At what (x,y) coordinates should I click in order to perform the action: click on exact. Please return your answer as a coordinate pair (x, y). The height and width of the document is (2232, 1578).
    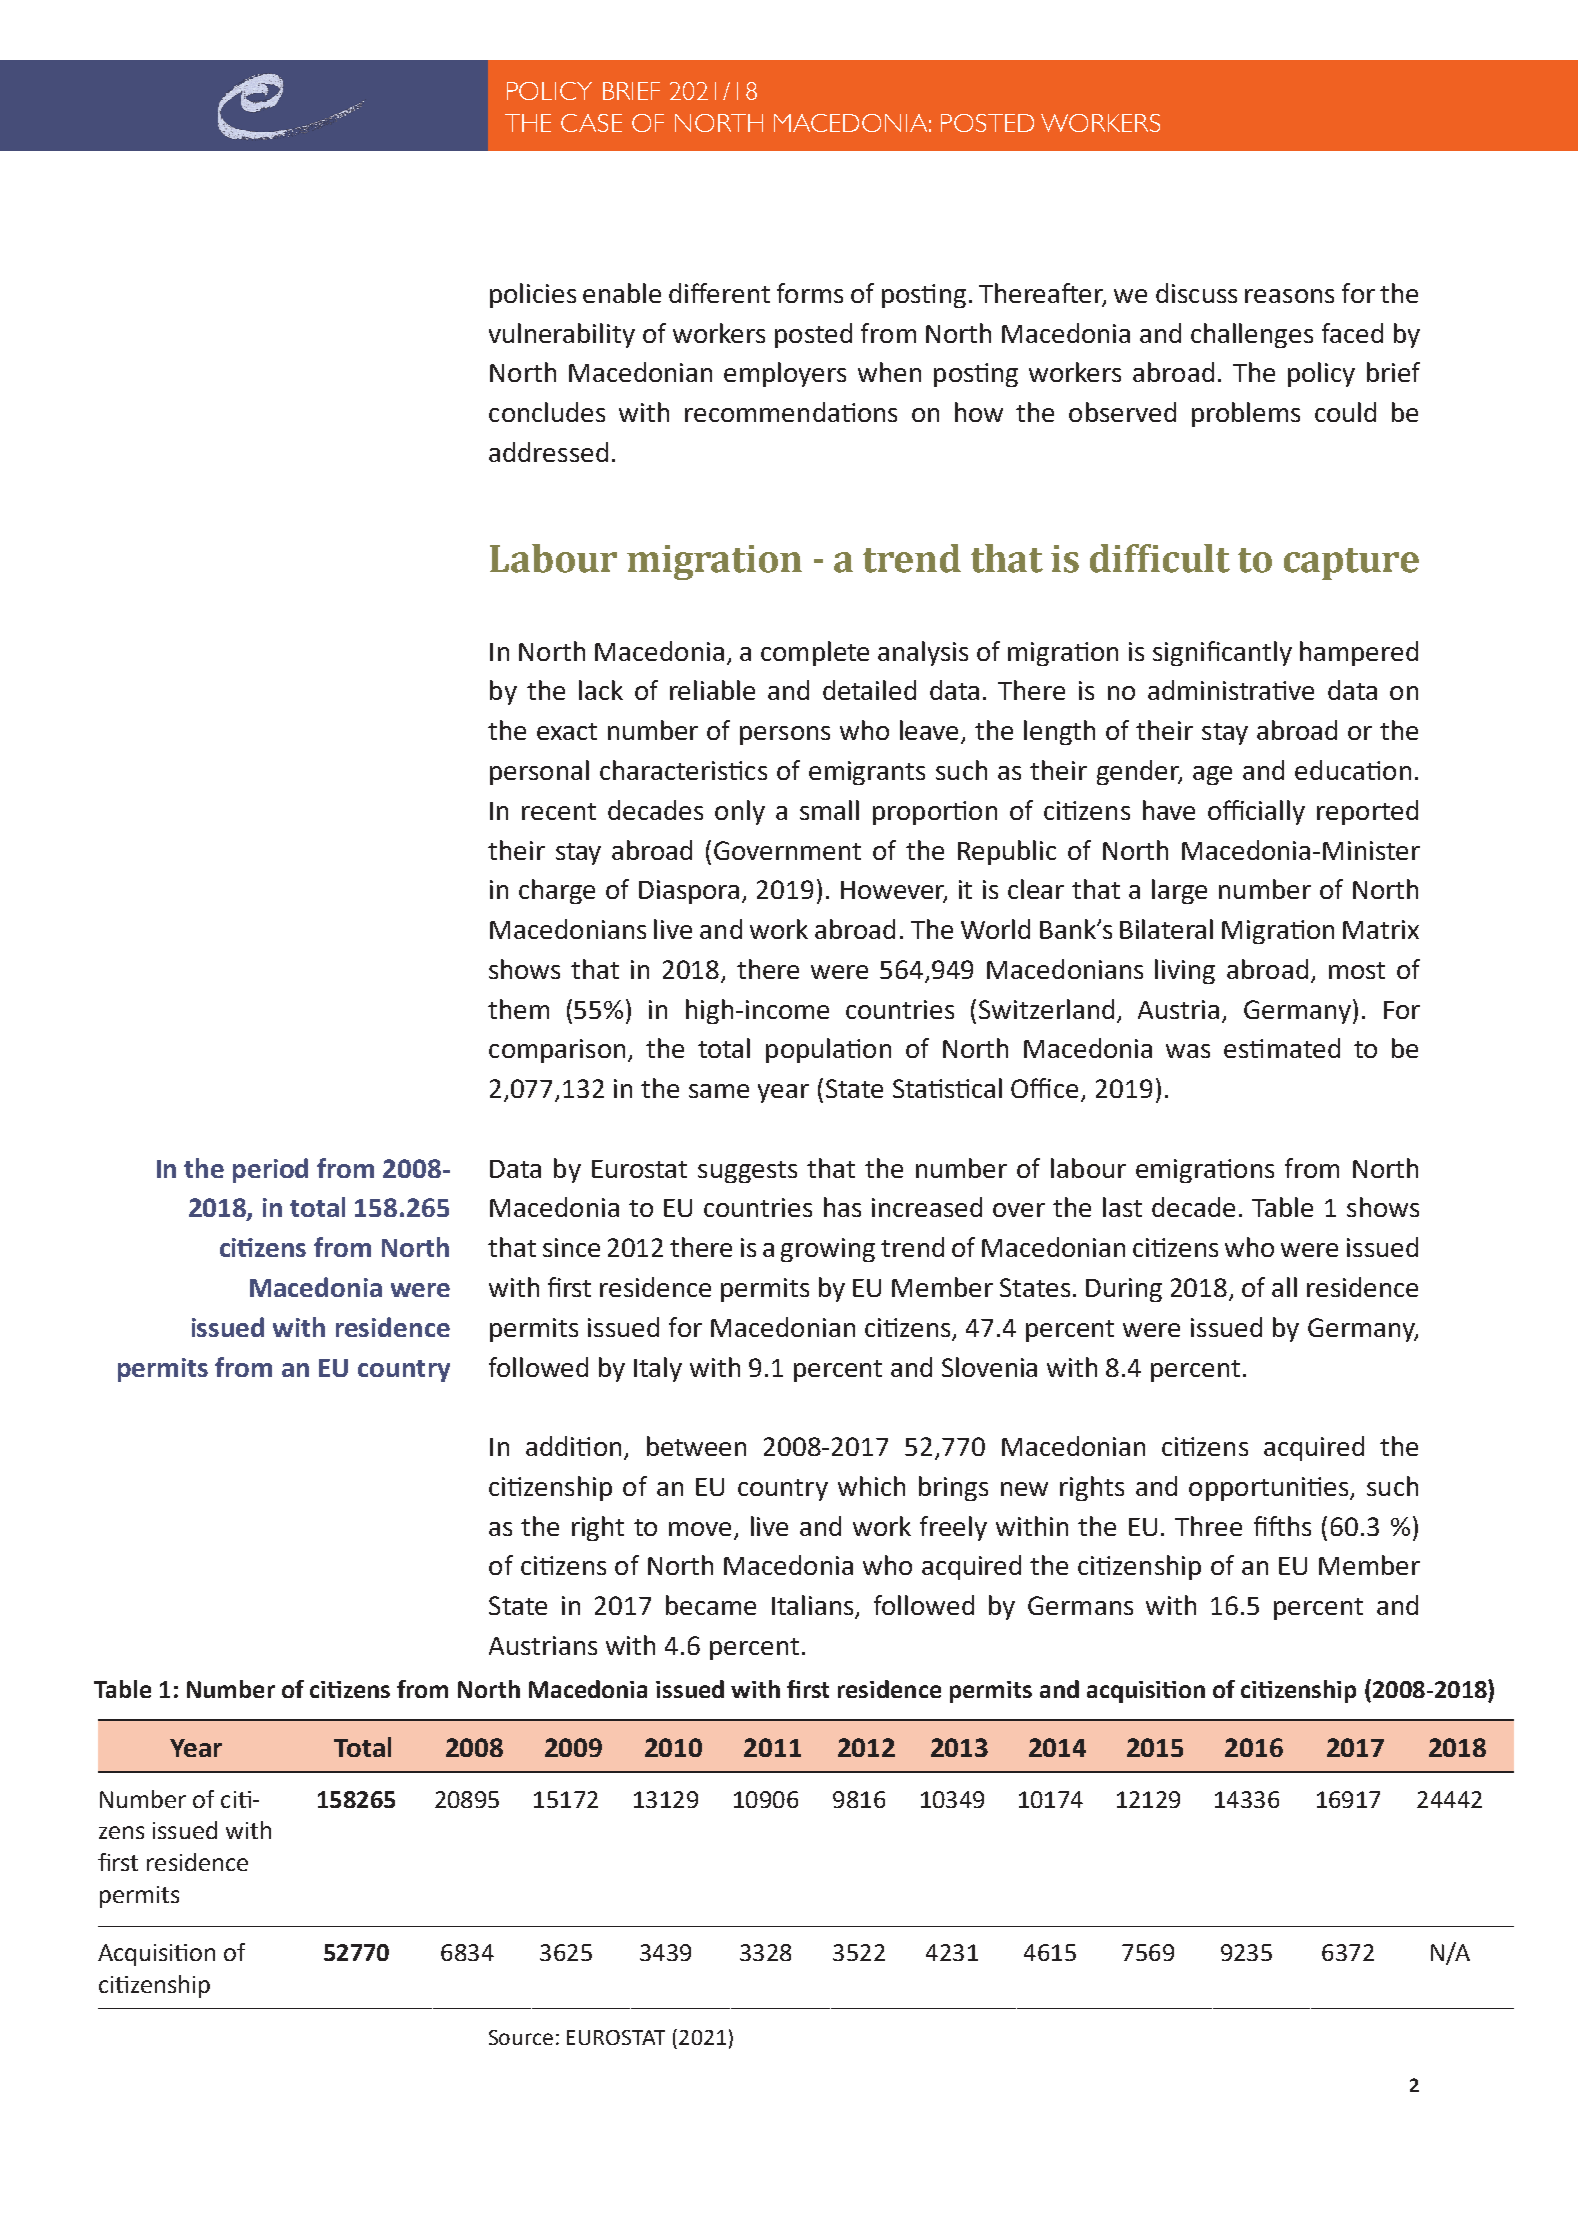
    Looking at the image, I should click on (567, 731).
